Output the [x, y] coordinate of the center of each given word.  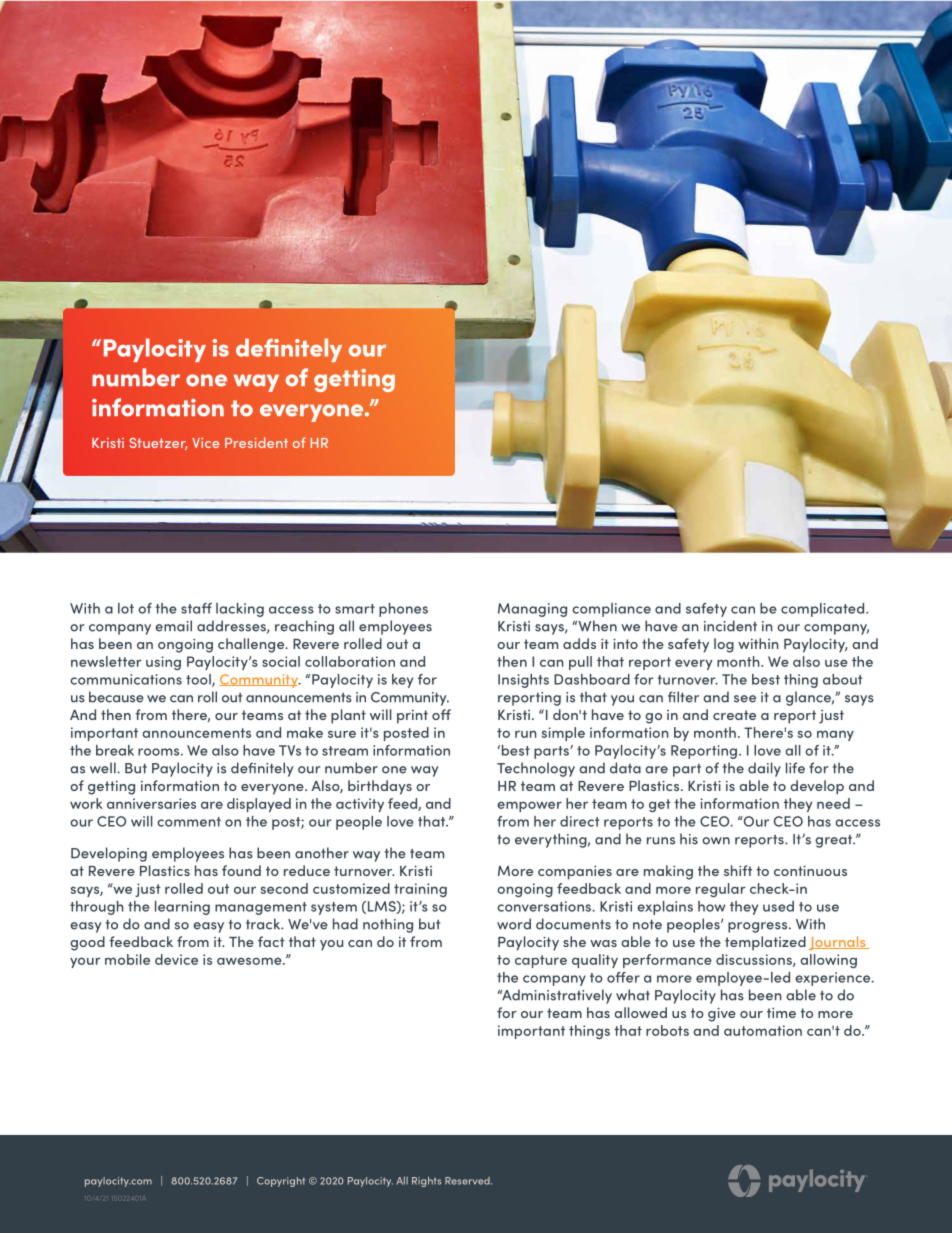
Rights [426, 1181]
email [173, 626]
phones [403, 610]
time [781, 1013]
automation [763, 1030]
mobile [127, 959]
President [256, 442]
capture [541, 961]
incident [730, 626]
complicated [824, 610]
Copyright [281, 1182]
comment [189, 822]
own [716, 841]
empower [529, 806]
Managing [532, 610]
